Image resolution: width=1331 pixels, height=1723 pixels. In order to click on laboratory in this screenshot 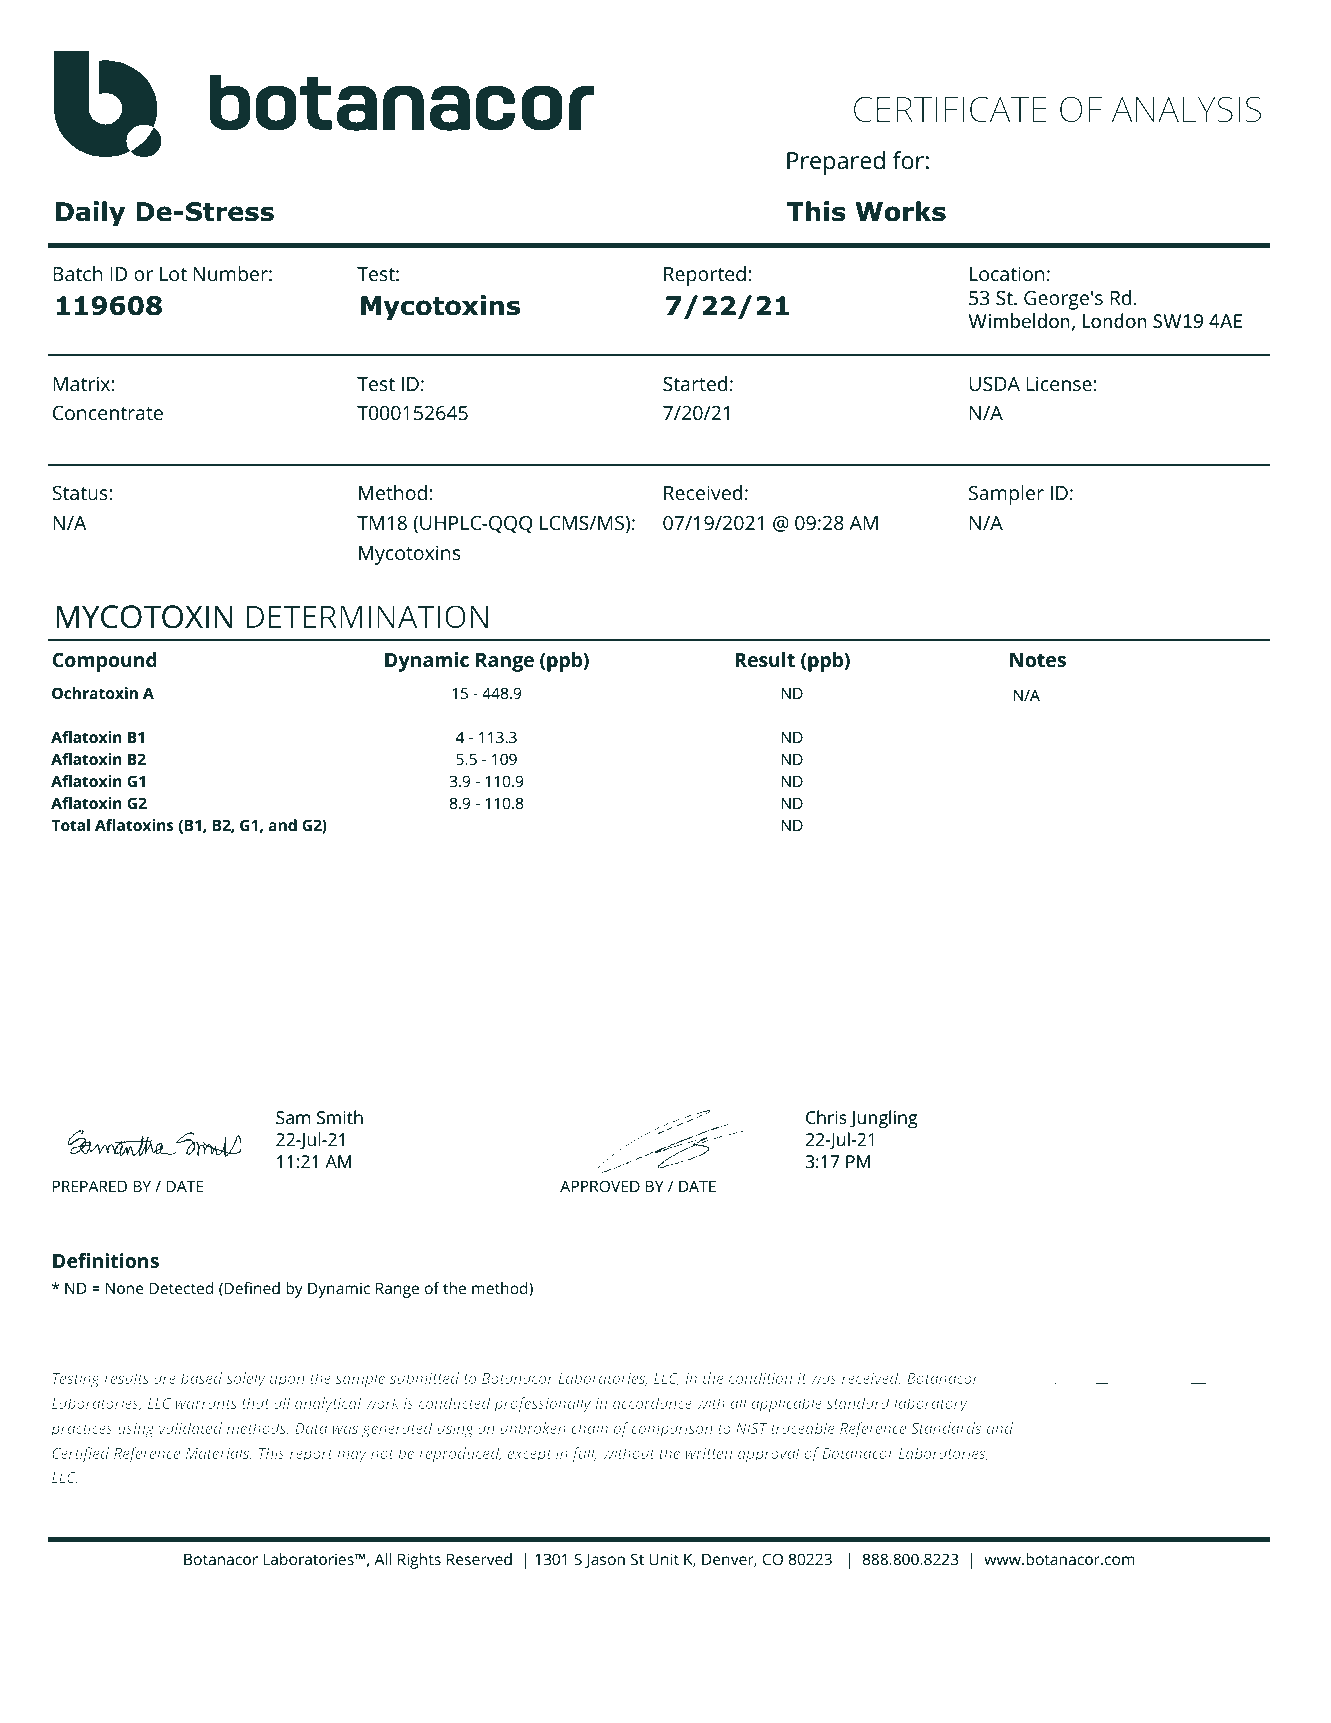, I will do `click(930, 1405)`.
